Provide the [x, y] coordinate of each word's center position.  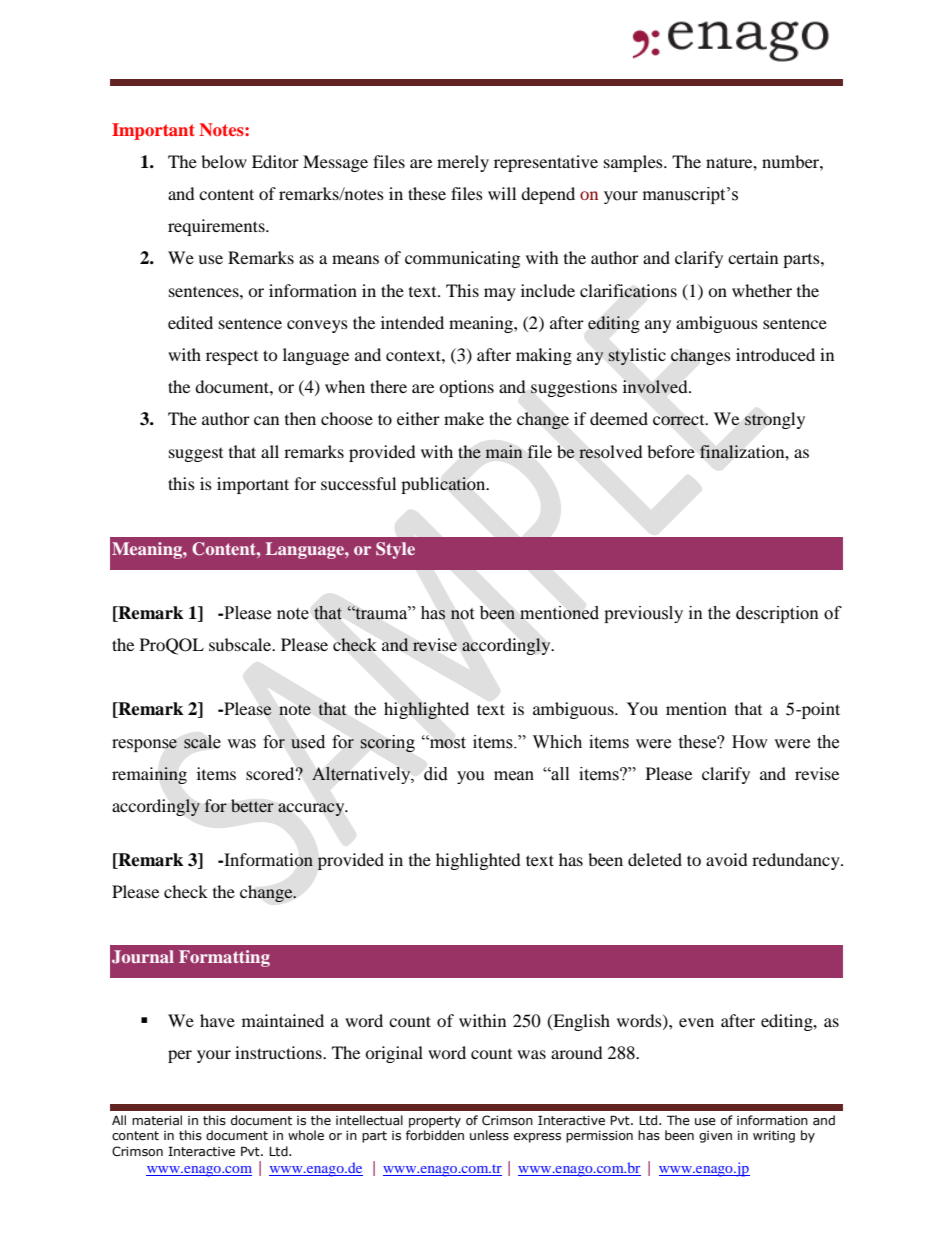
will [502, 193]
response [144, 745]
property [435, 1122]
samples [634, 163]
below [224, 161]
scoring [388, 743]
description [777, 614]
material [157, 1120]
